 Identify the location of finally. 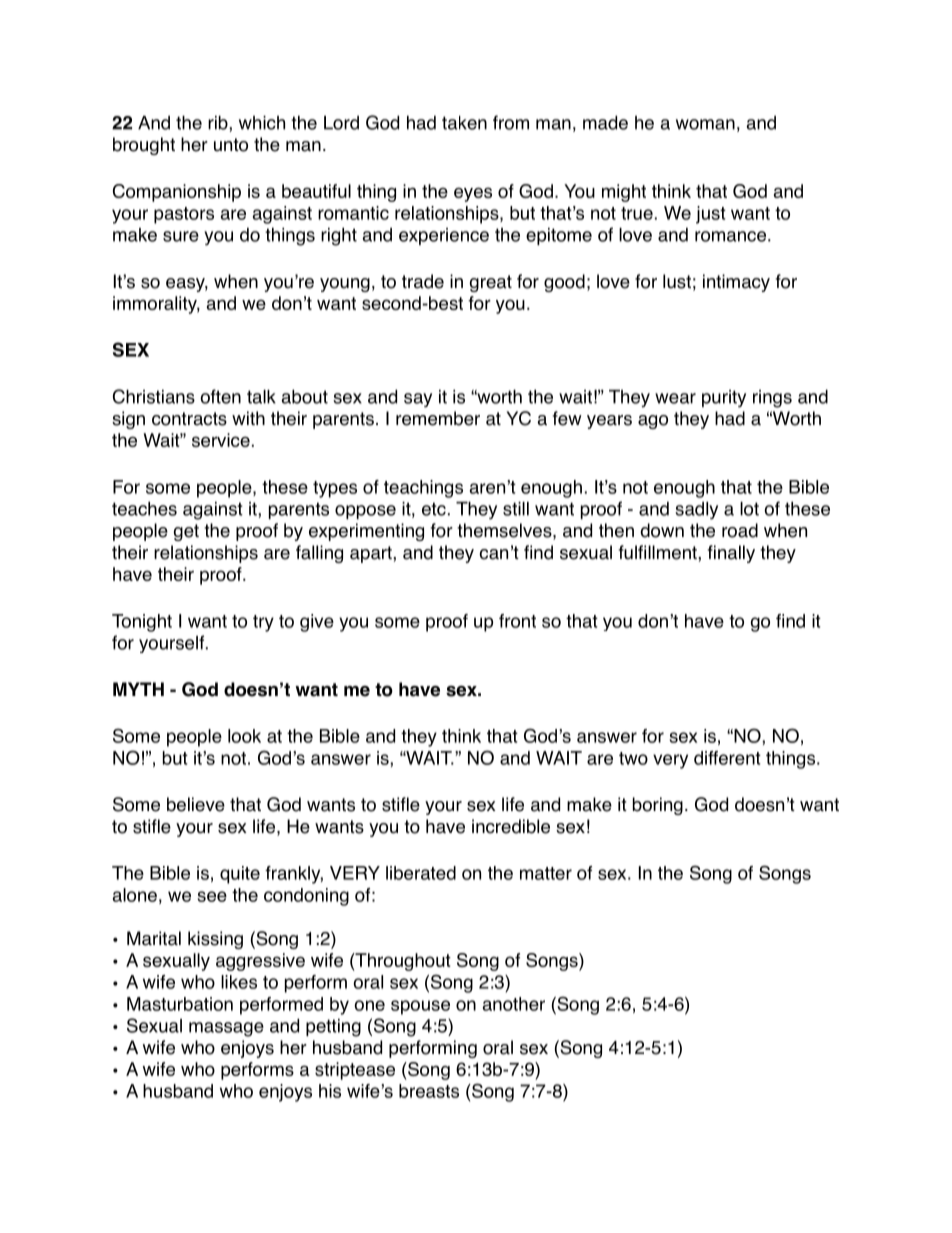
(731, 554).
